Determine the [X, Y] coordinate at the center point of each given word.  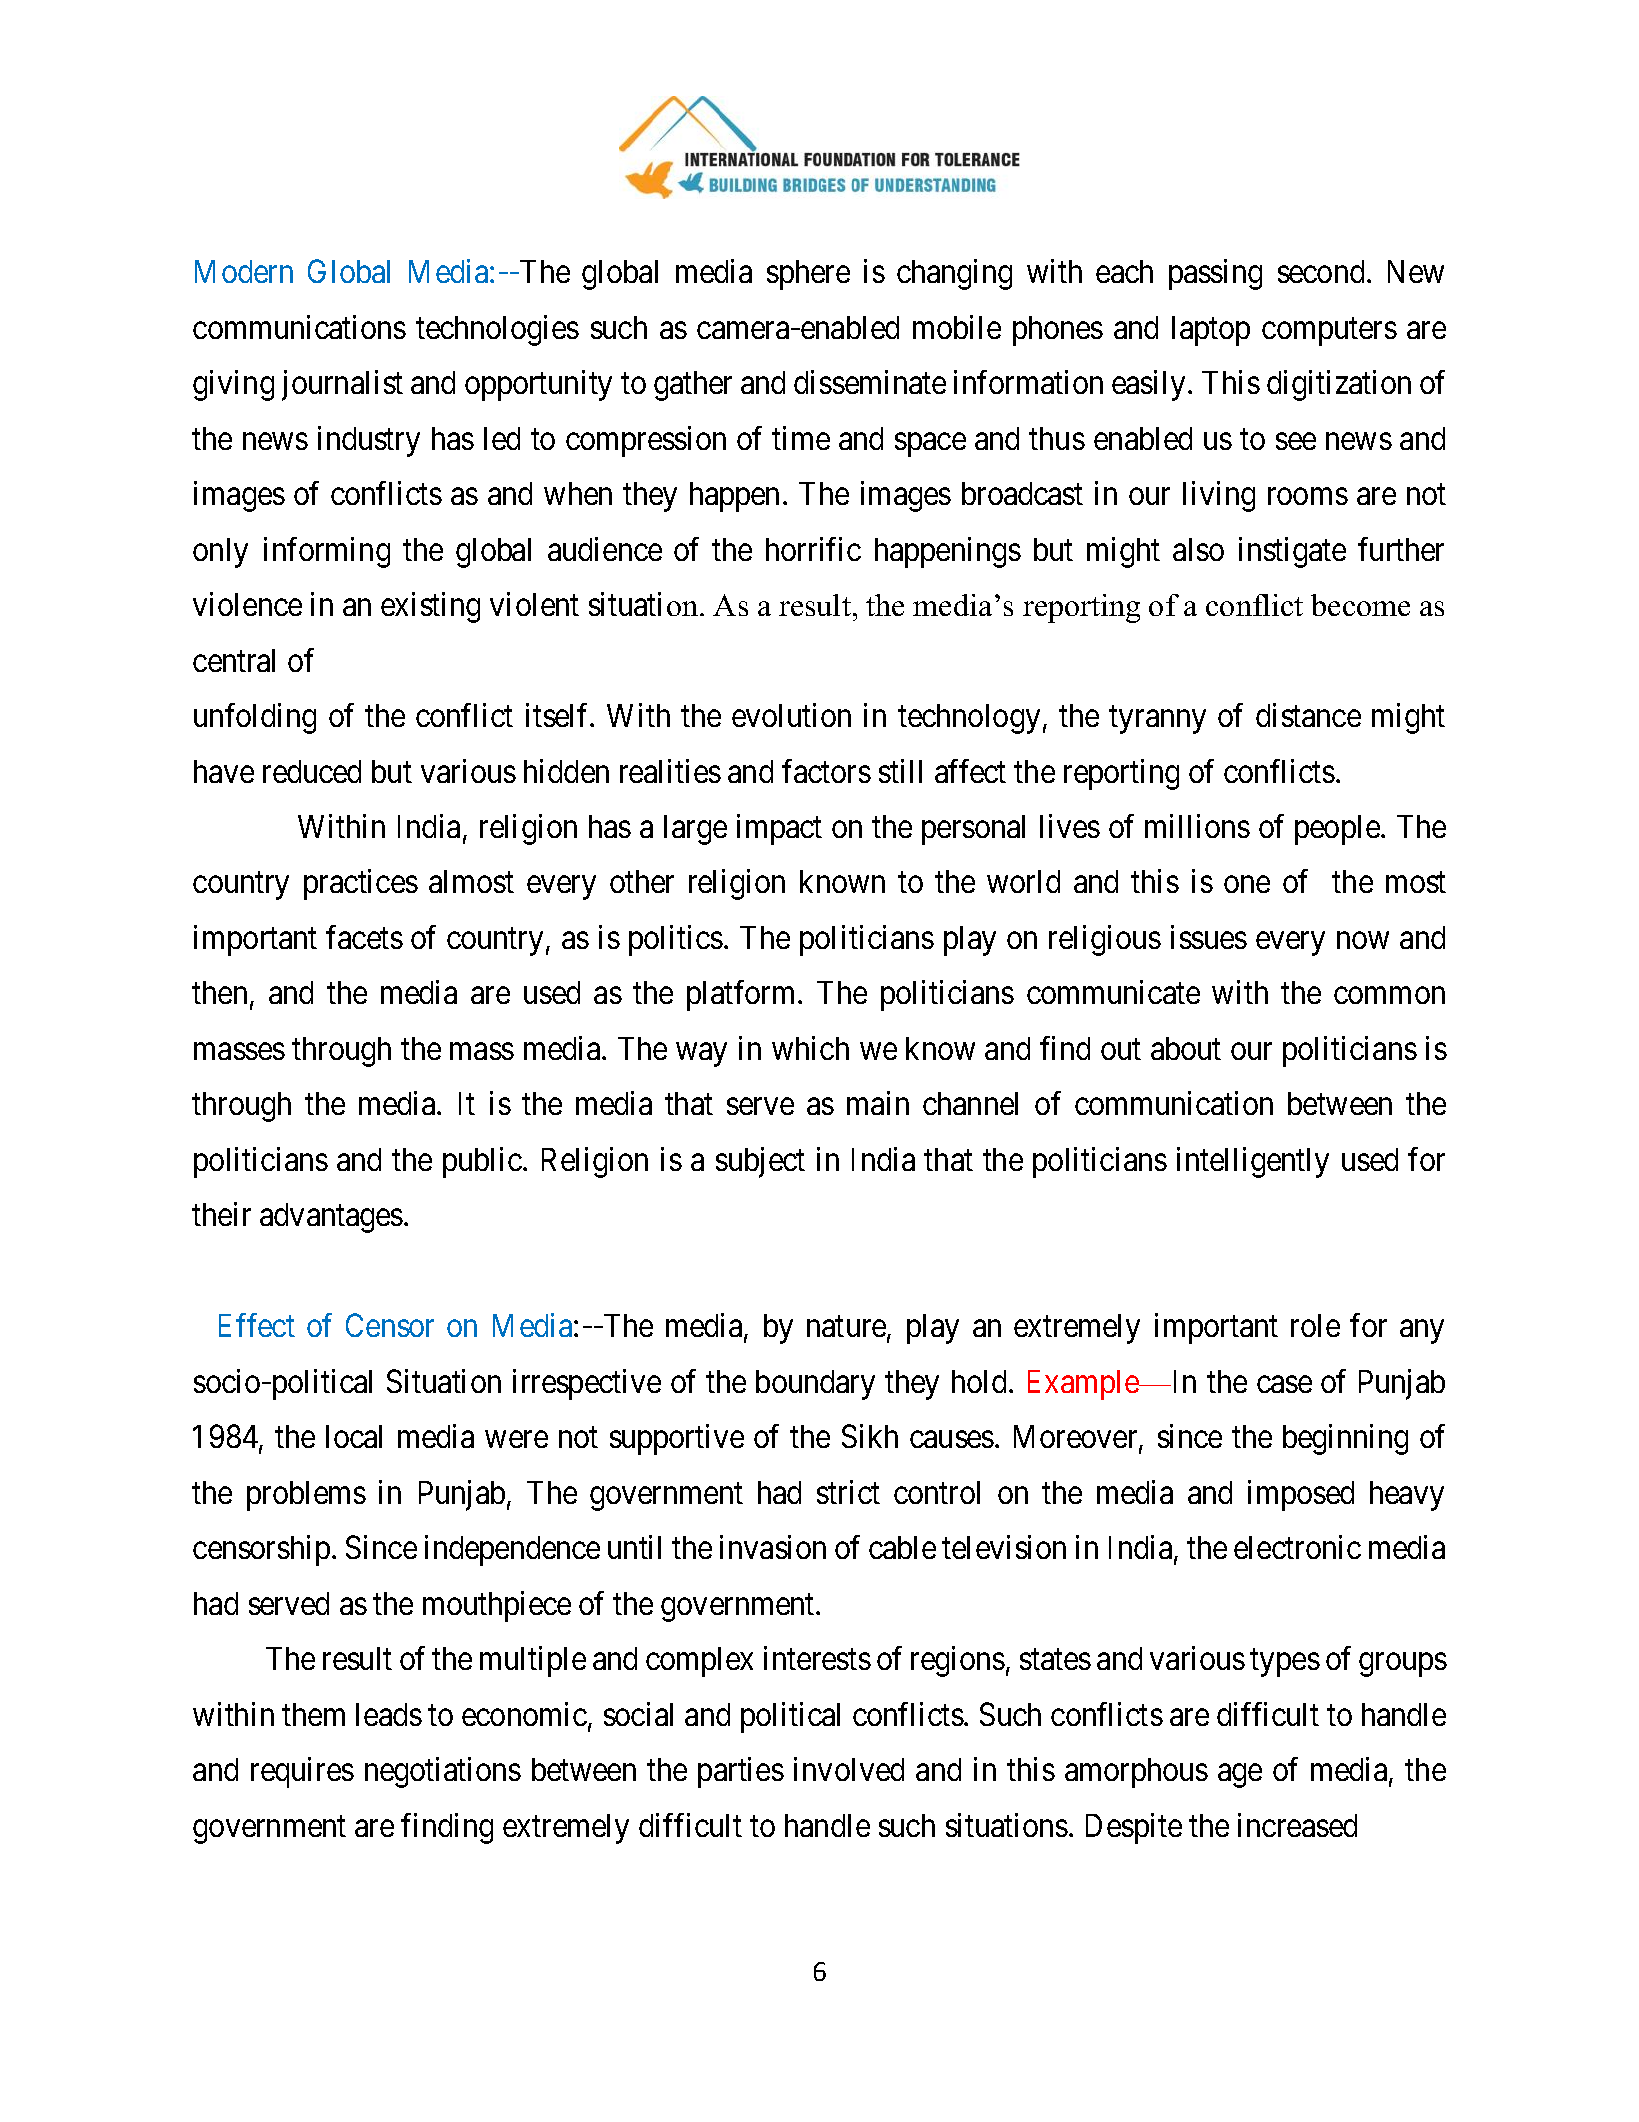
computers [1329, 332]
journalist [342, 385]
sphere [808, 275]
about [1186, 1048]
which [810, 1048]
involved [849, 1769]
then [219, 992]
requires [302, 1772]
